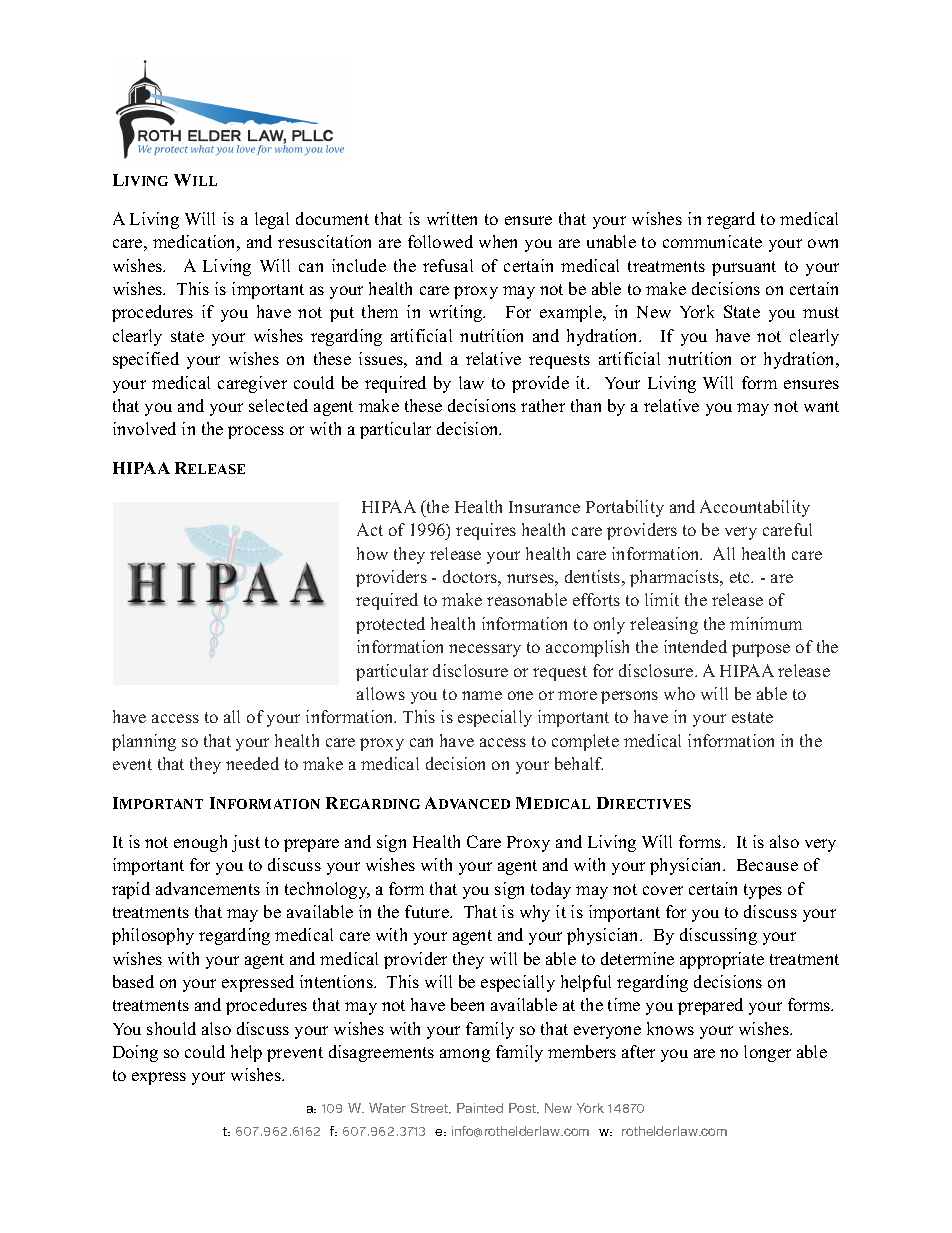 The width and height of the page is (952, 1233). Describe the element at coordinates (208, 888) in the page. I see `advancements` at that location.
